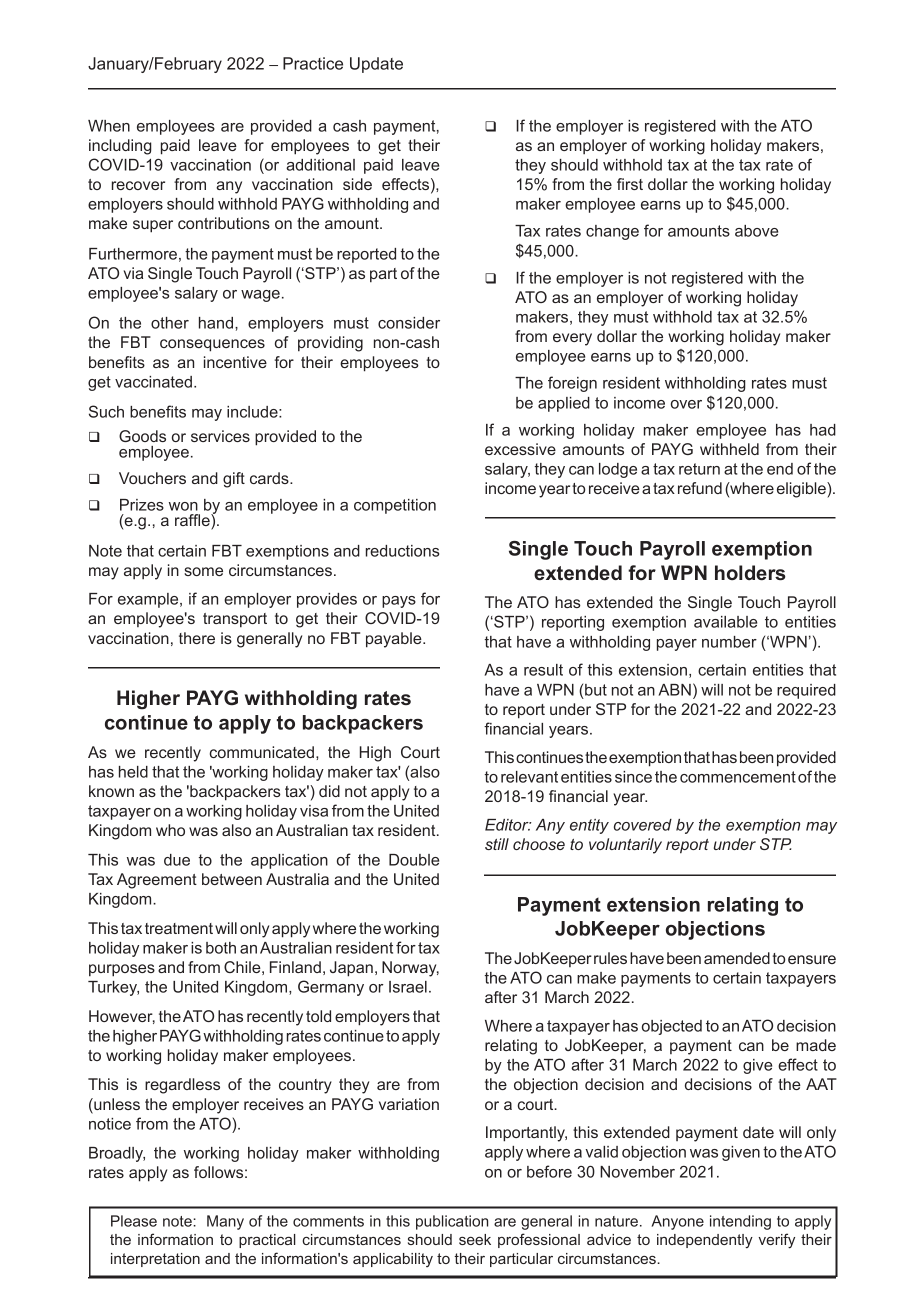  Describe the element at coordinates (699, 469) in the document. I see `return` at that location.
